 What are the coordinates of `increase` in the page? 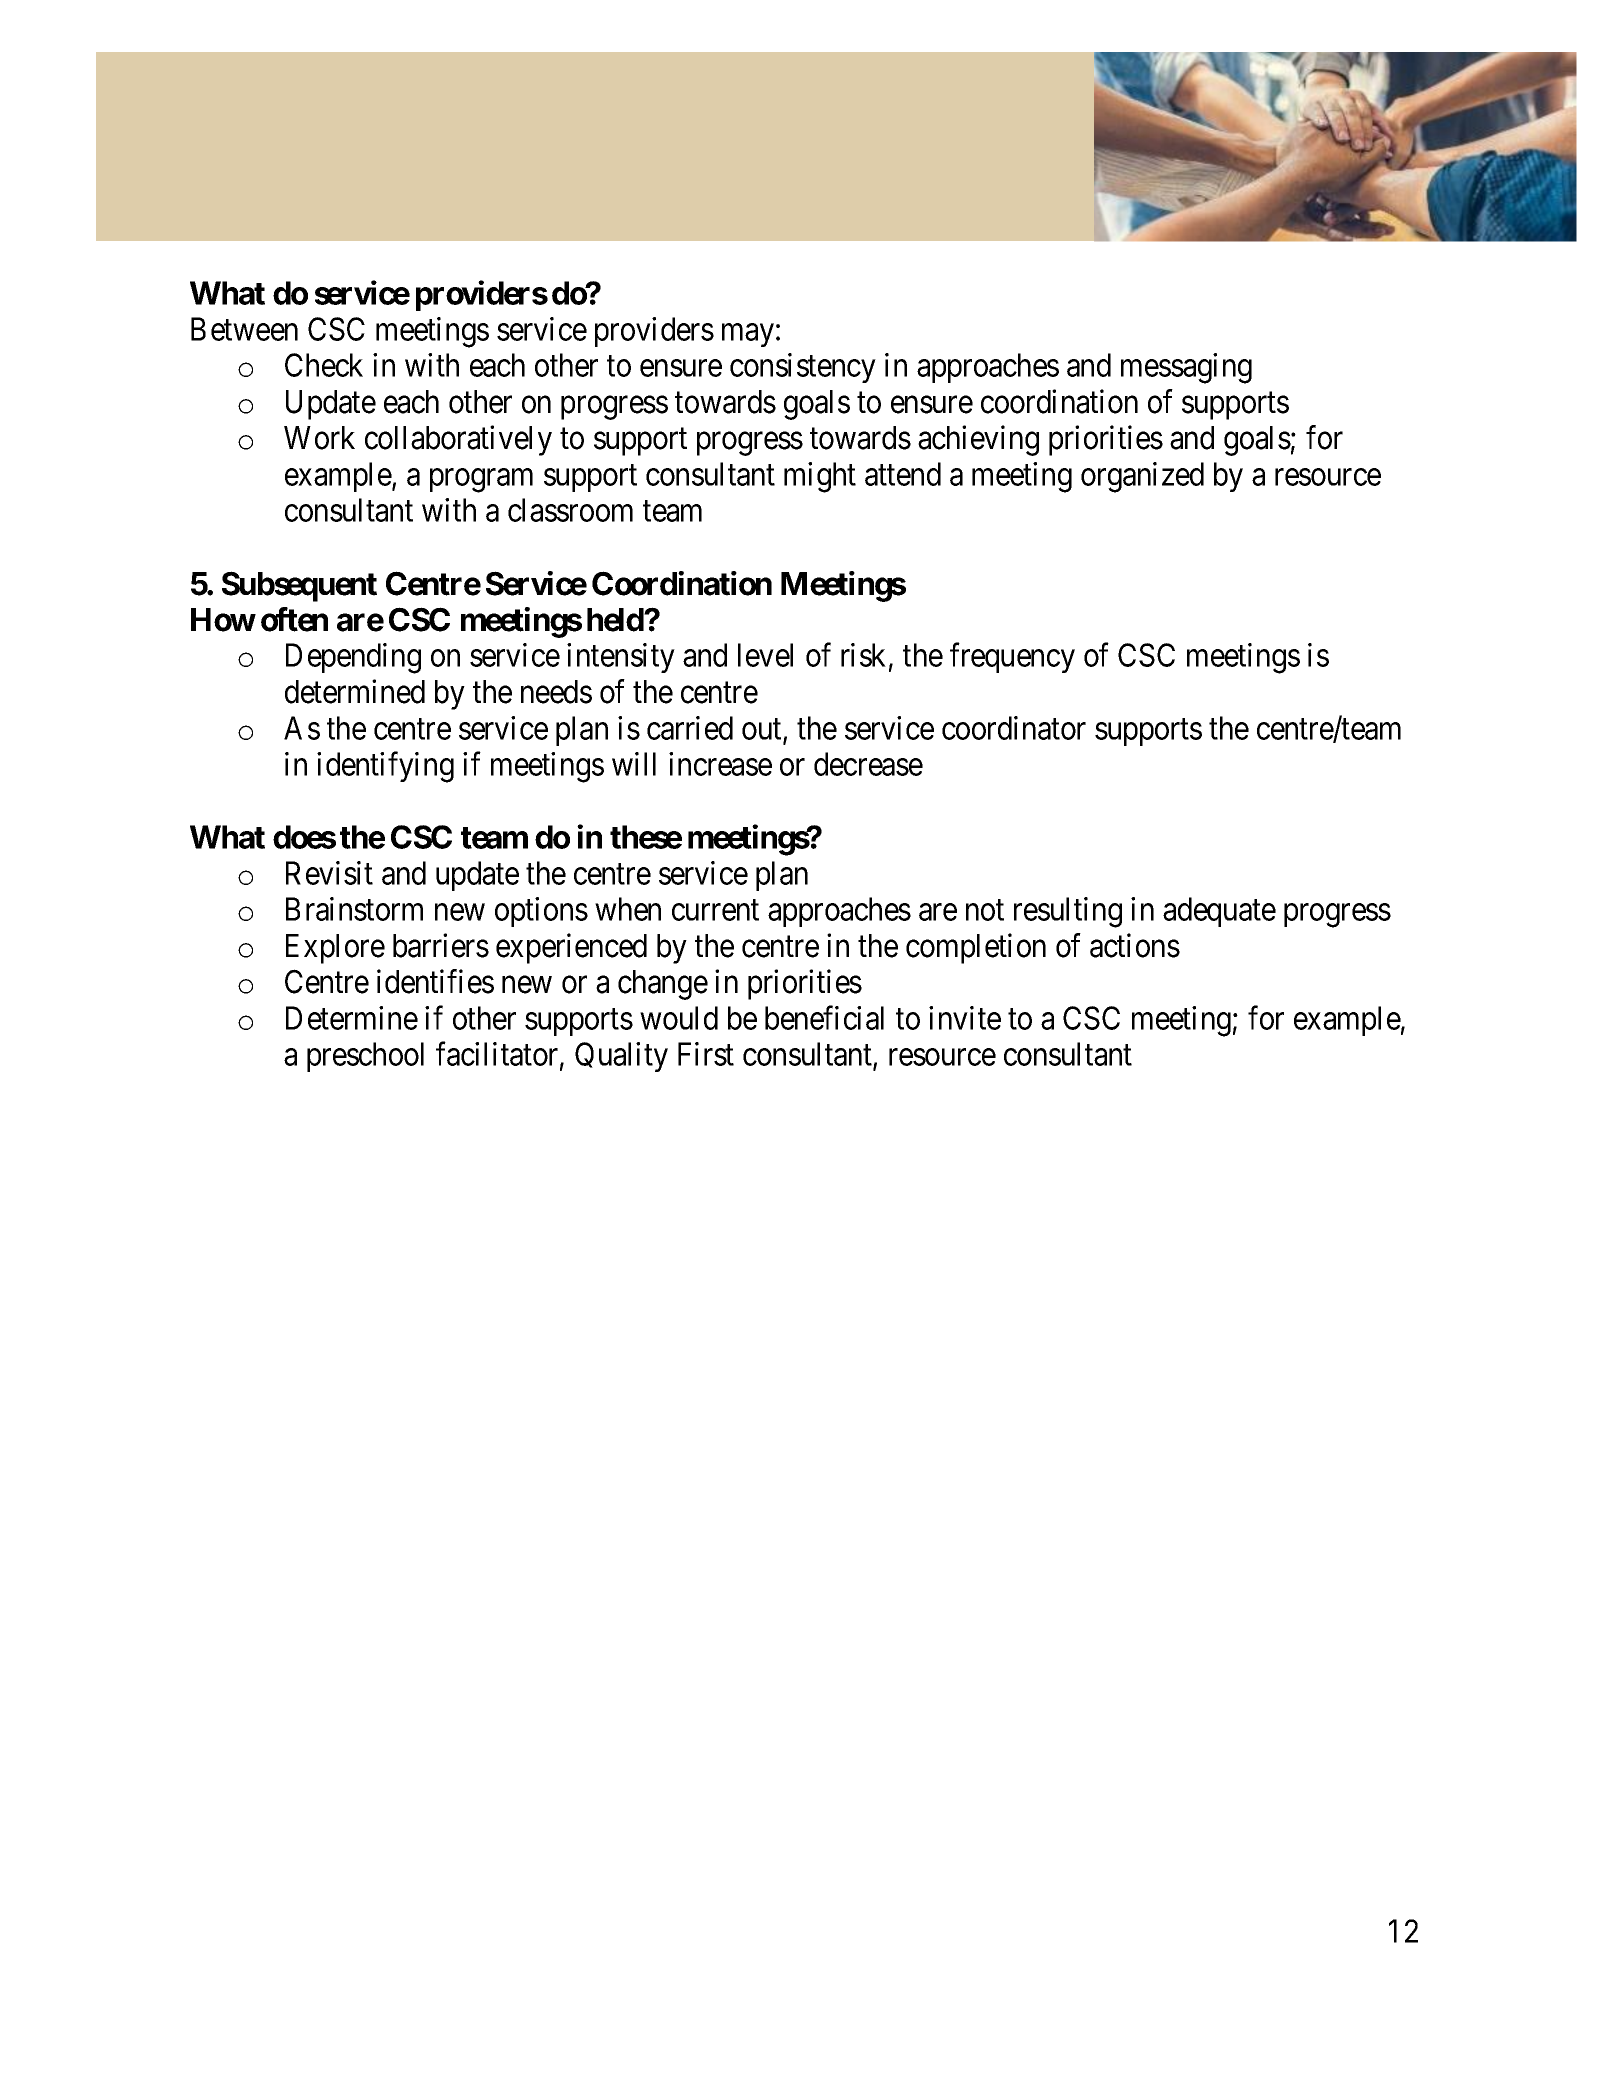 It's located at (720, 764).
